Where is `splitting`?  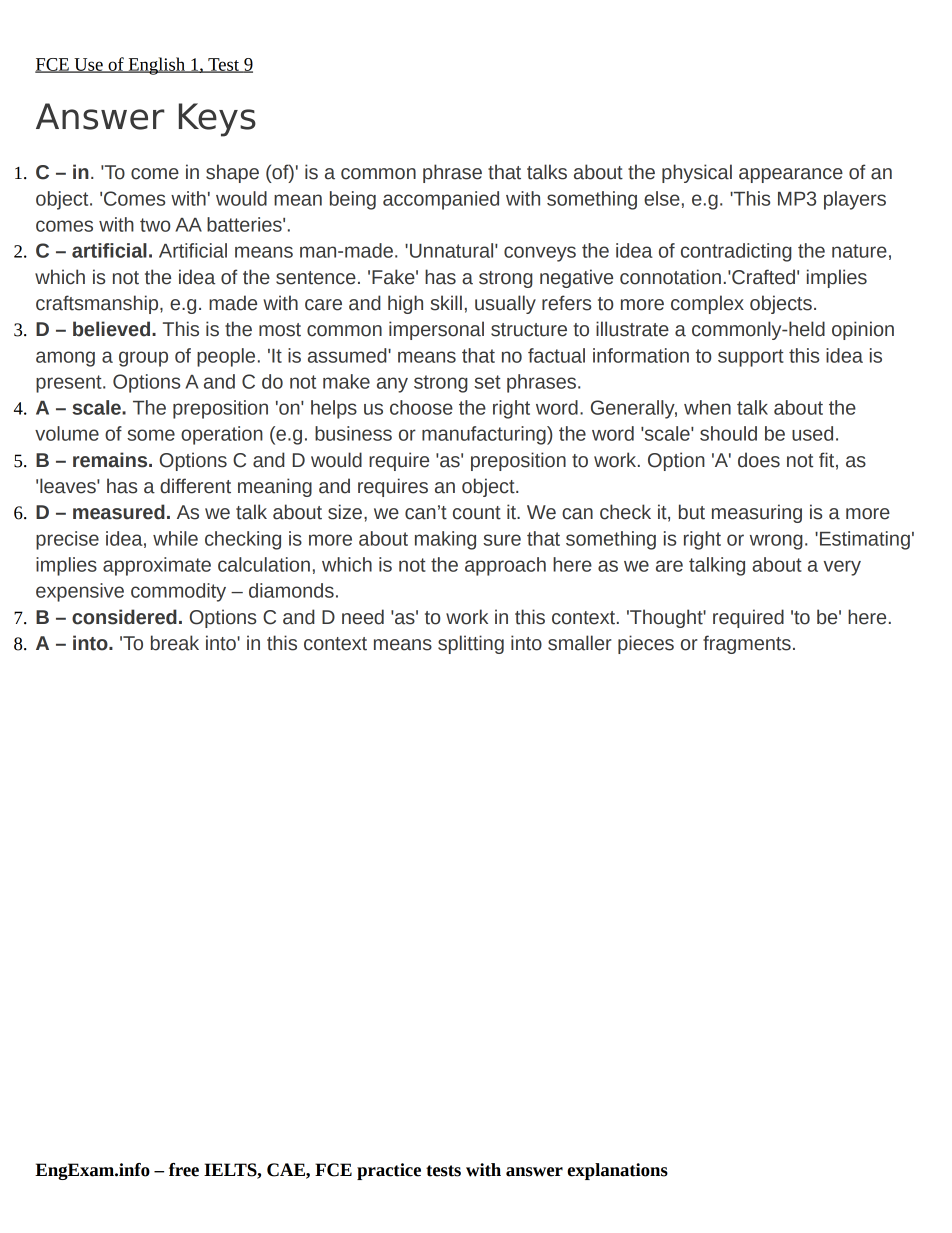
splitting is located at coordinates (471, 644).
